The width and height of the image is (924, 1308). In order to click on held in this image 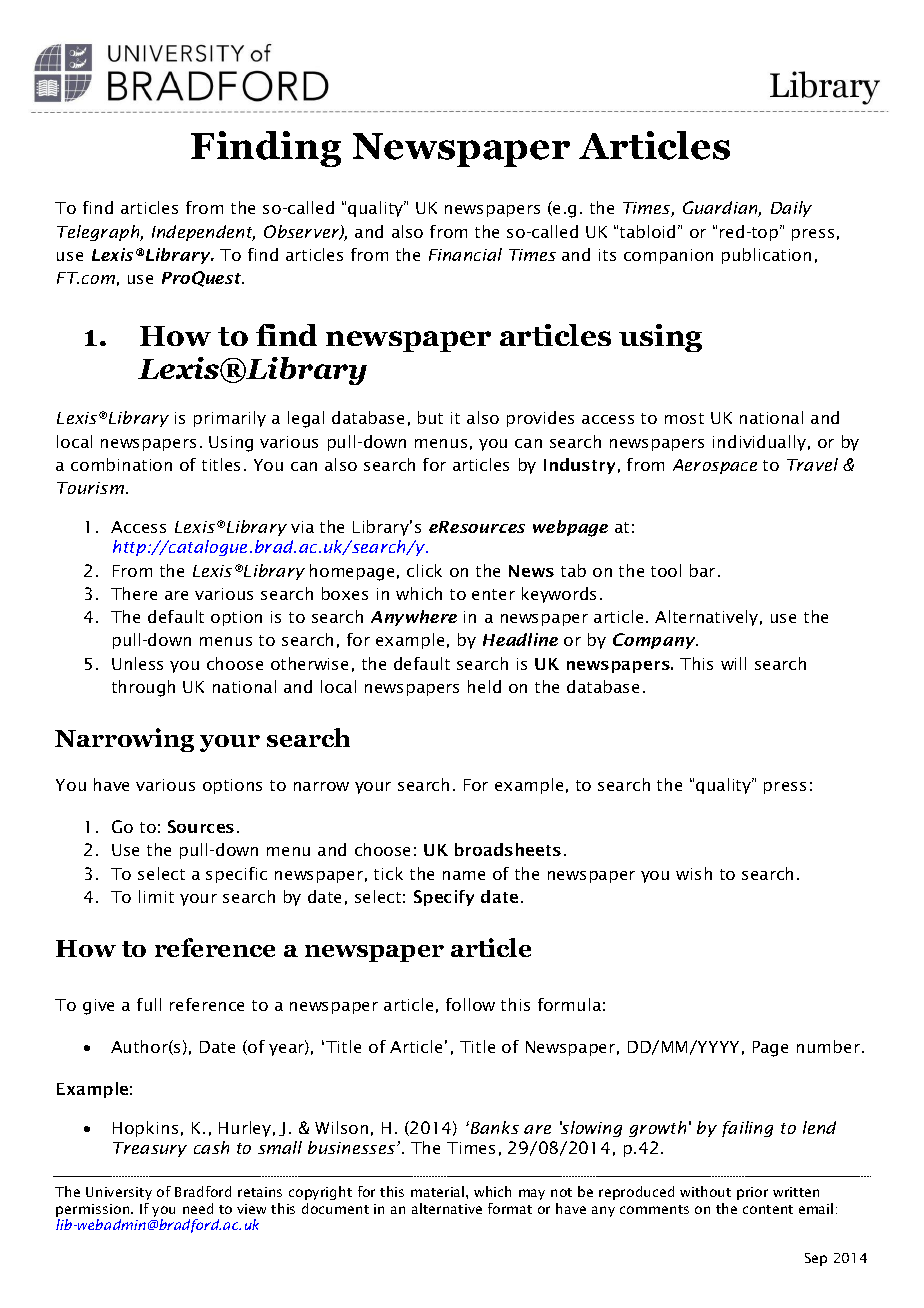, I will do `click(484, 686)`.
